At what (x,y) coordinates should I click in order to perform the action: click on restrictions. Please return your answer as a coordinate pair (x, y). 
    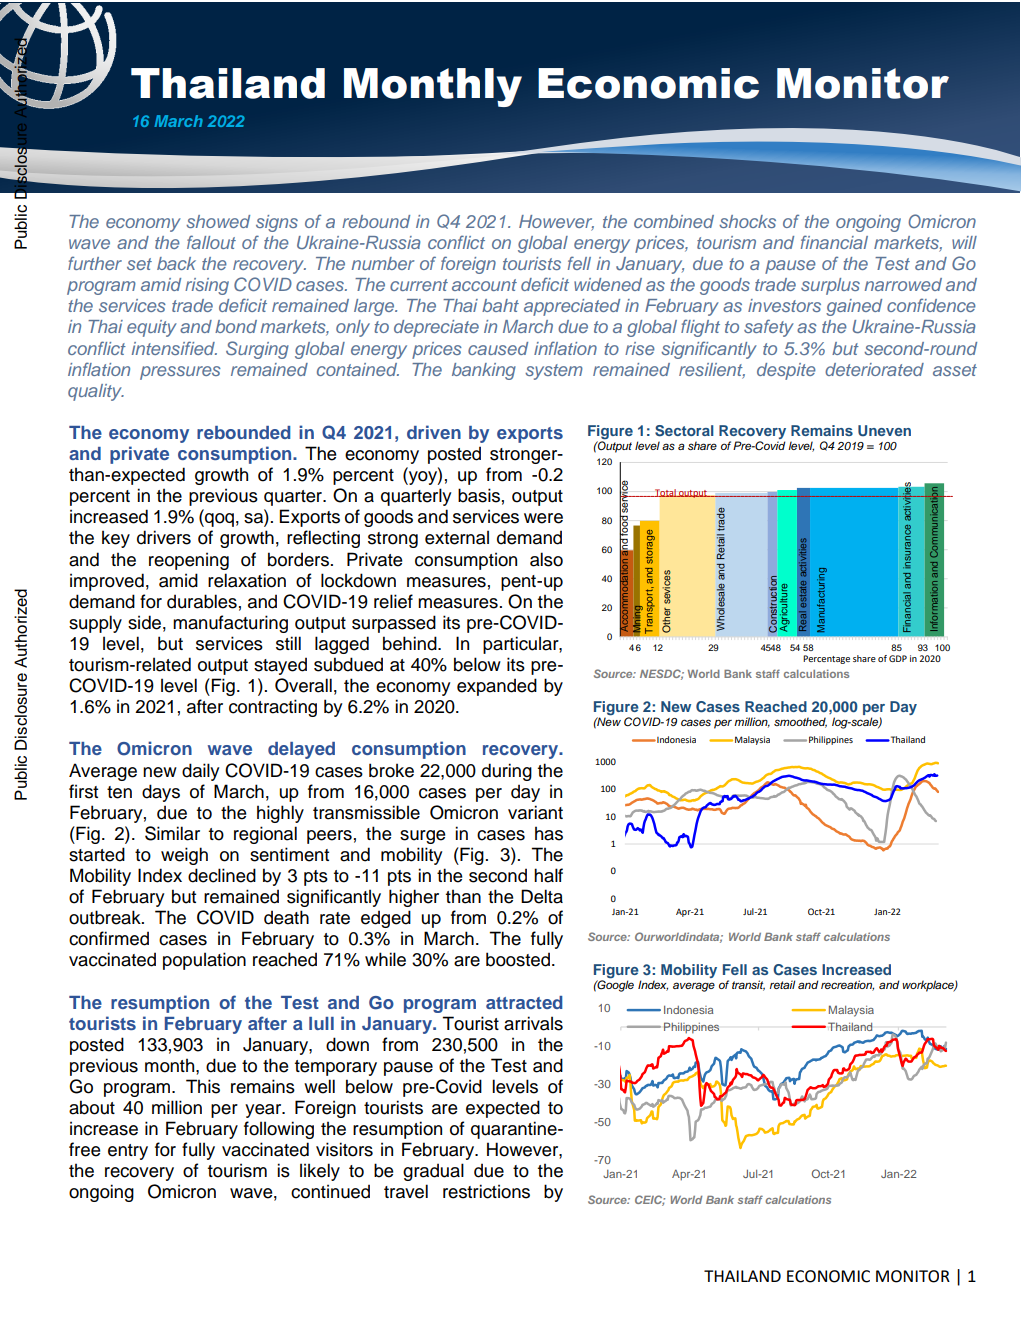
    Looking at the image, I should click on (486, 1191).
